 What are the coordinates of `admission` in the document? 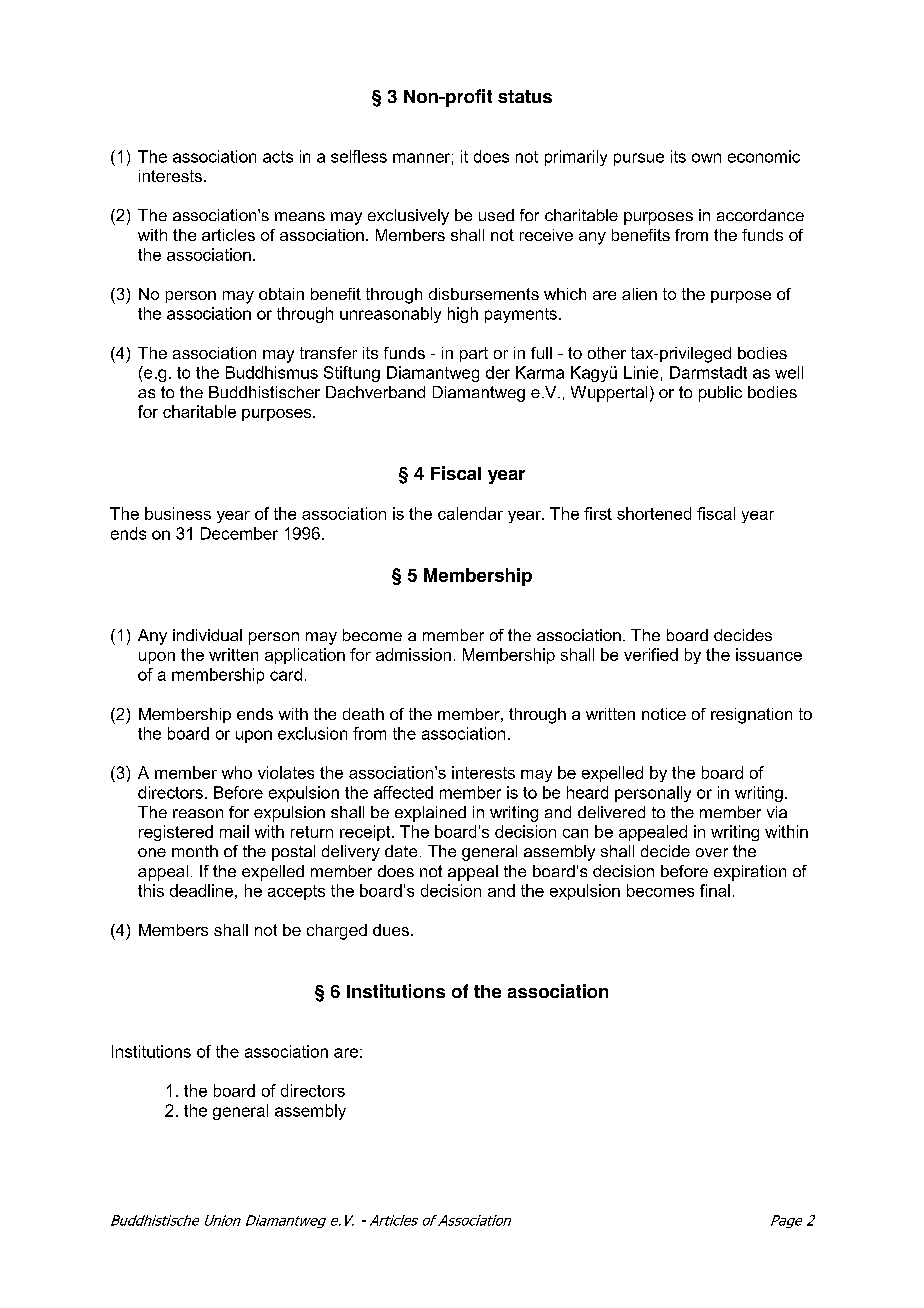 It's located at (413, 654).
